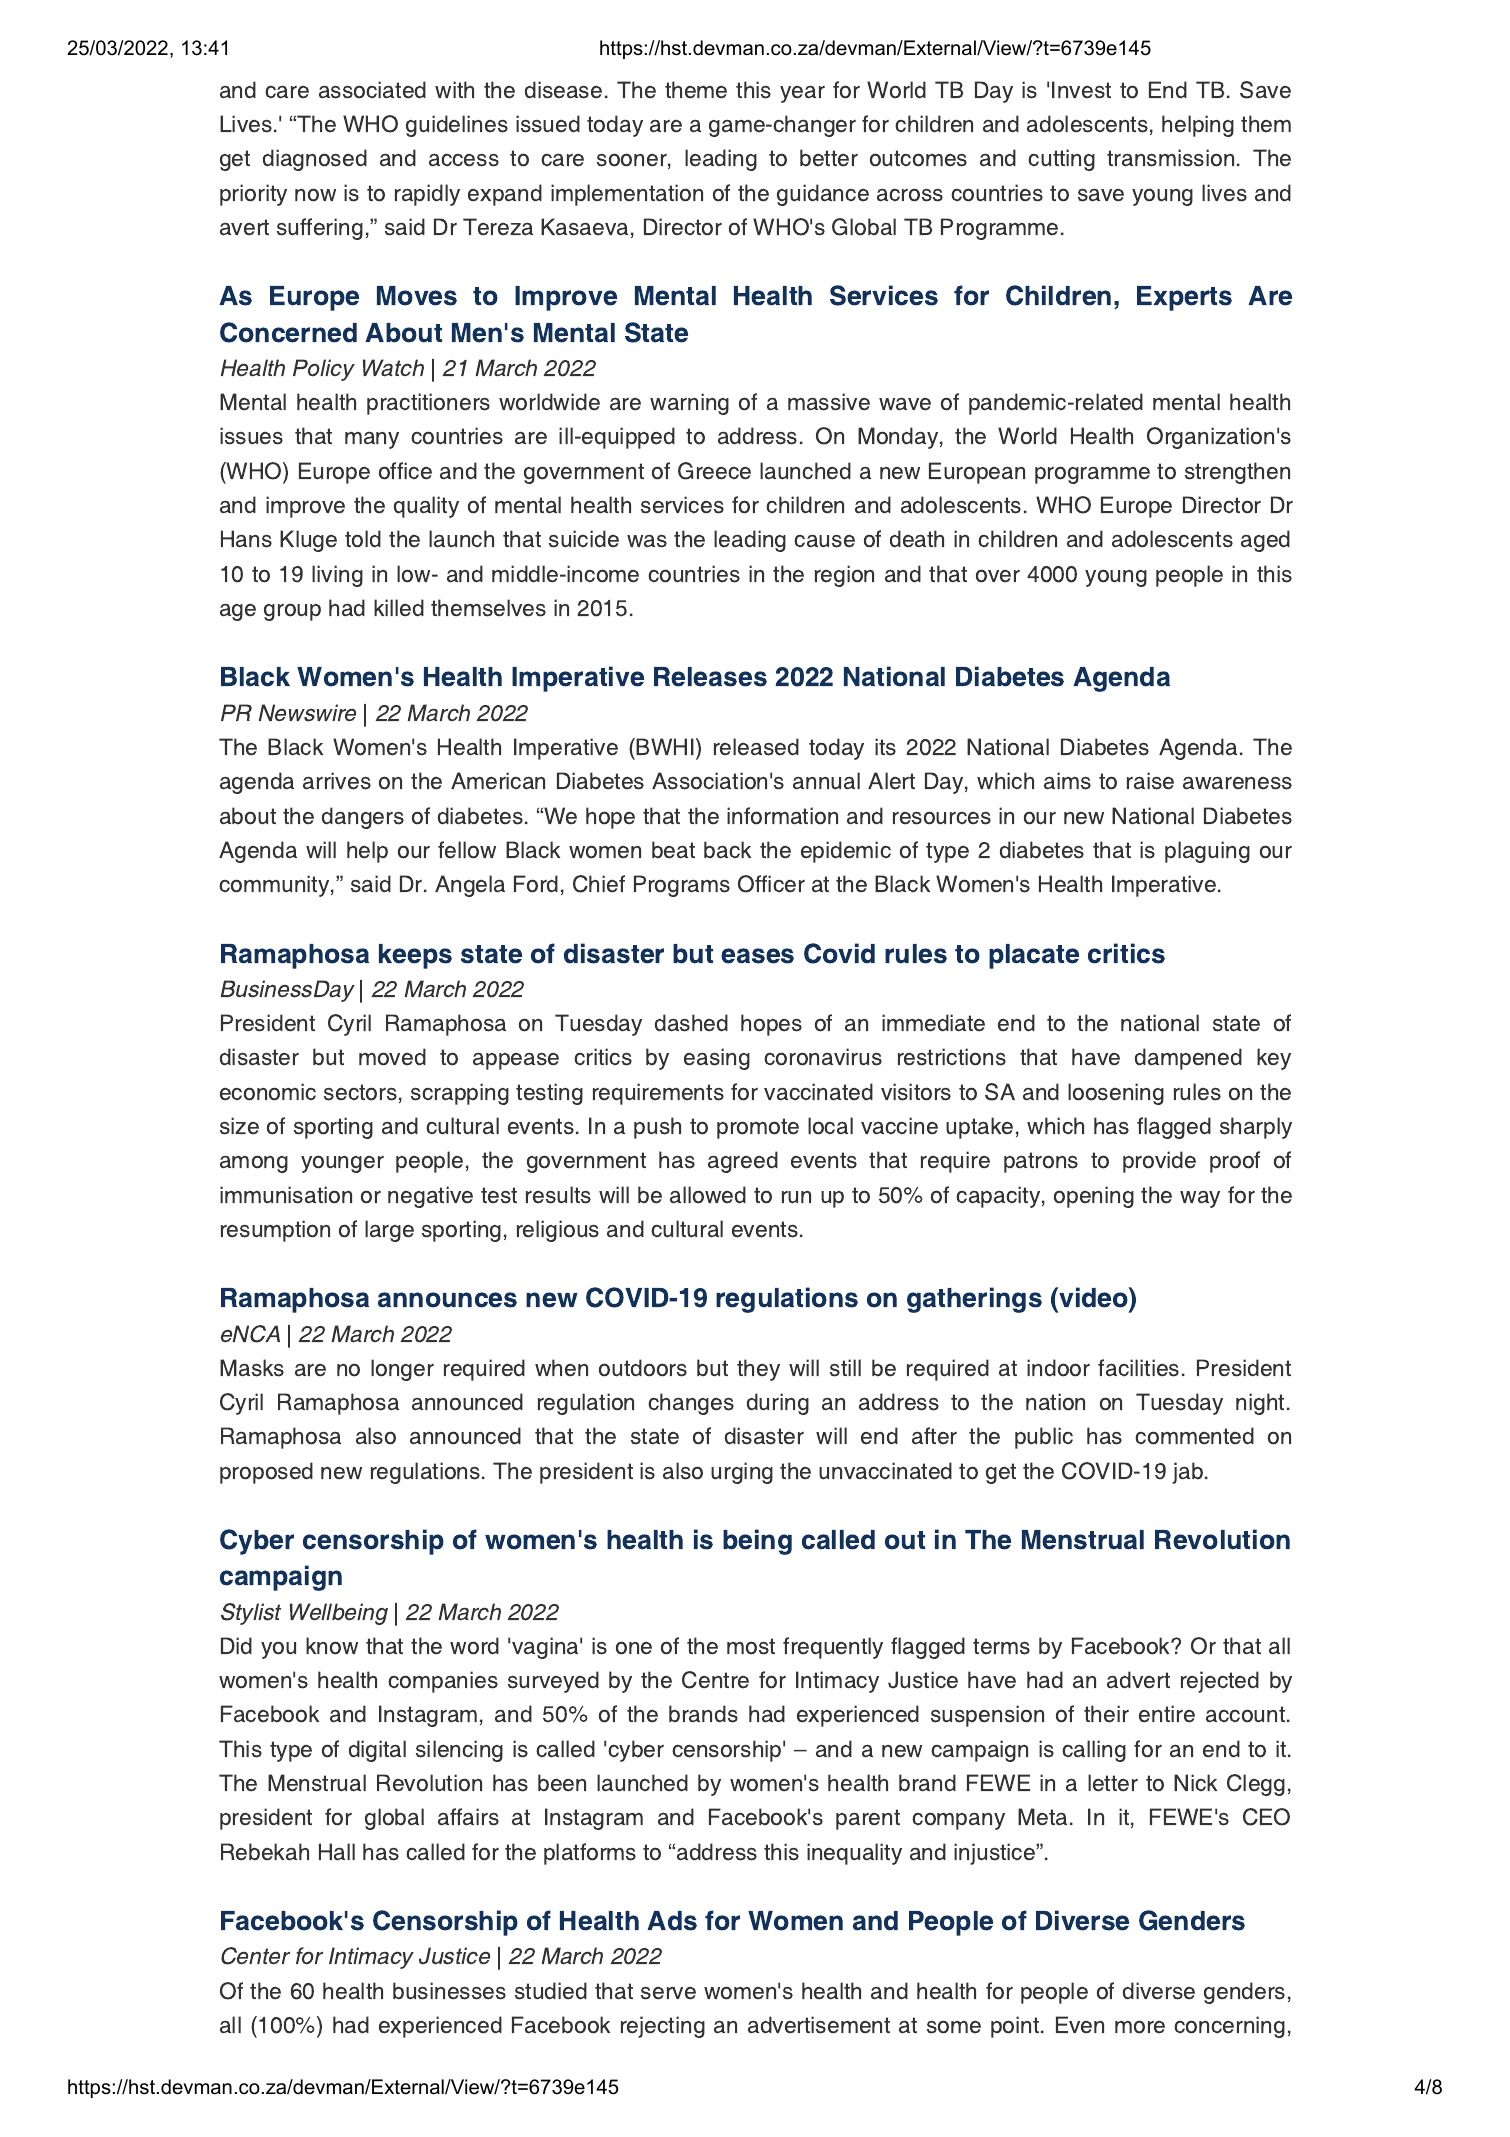 The height and width of the screenshot is (2137, 1510). What do you see at coordinates (668, 1993) in the screenshot?
I see `serve` at bounding box center [668, 1993].
